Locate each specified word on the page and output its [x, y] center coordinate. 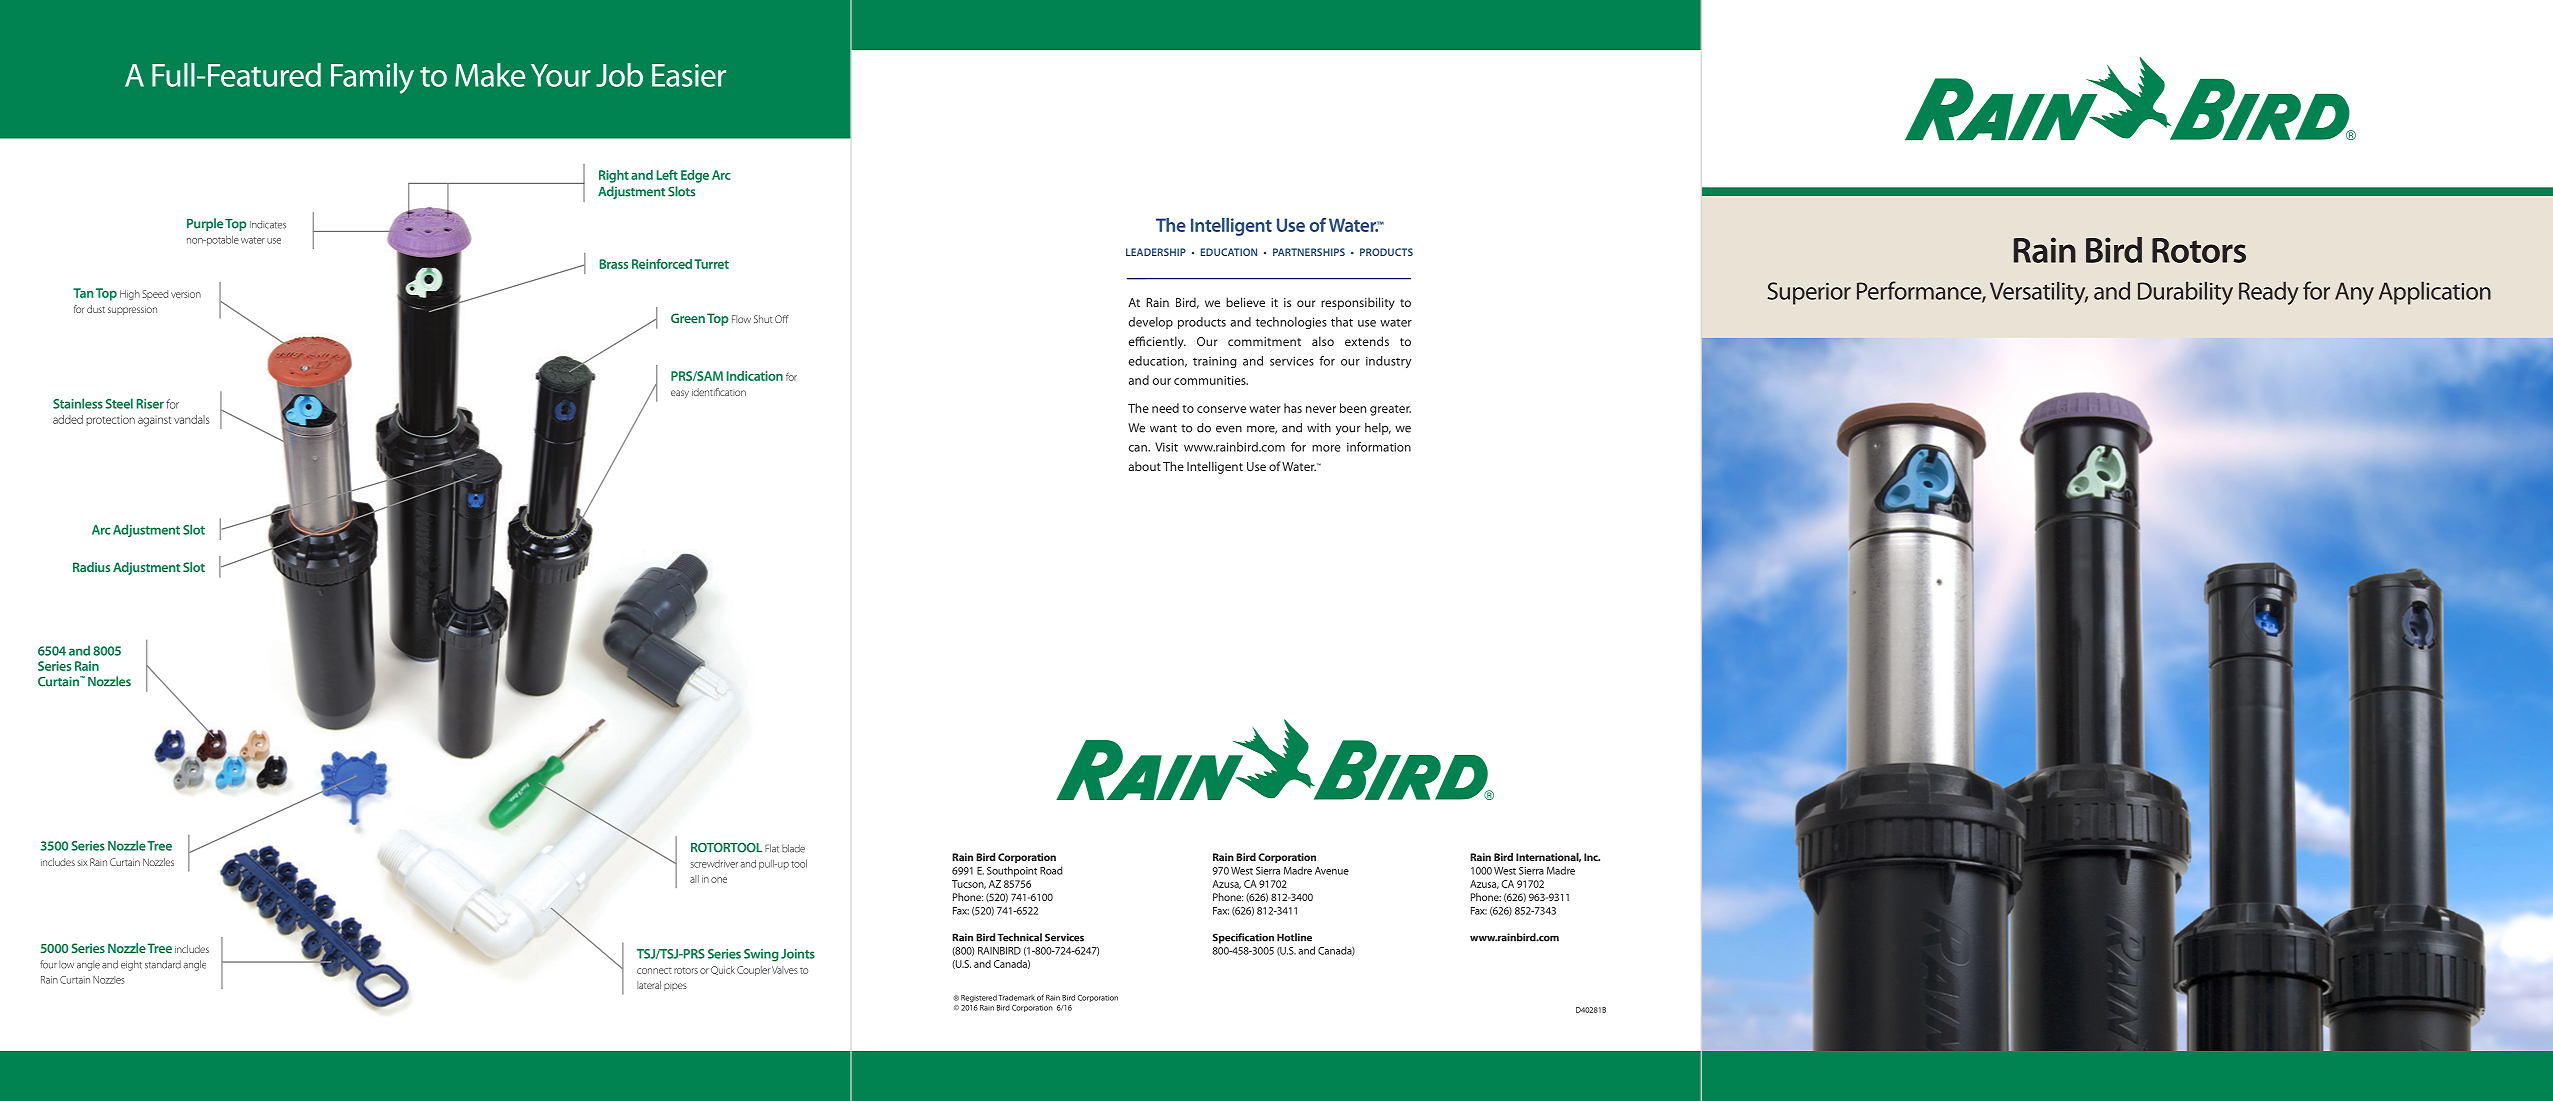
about [1145, 466]
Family [372, 78]
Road [1051, 870]
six [83, 863]
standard [163, 964]
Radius [91, 567]
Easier [689, 75]
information [1379, 447]
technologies [1291, 323]
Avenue [1332, 871]
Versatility [2039, 293]
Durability [2185, 293]
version [186, 294]
